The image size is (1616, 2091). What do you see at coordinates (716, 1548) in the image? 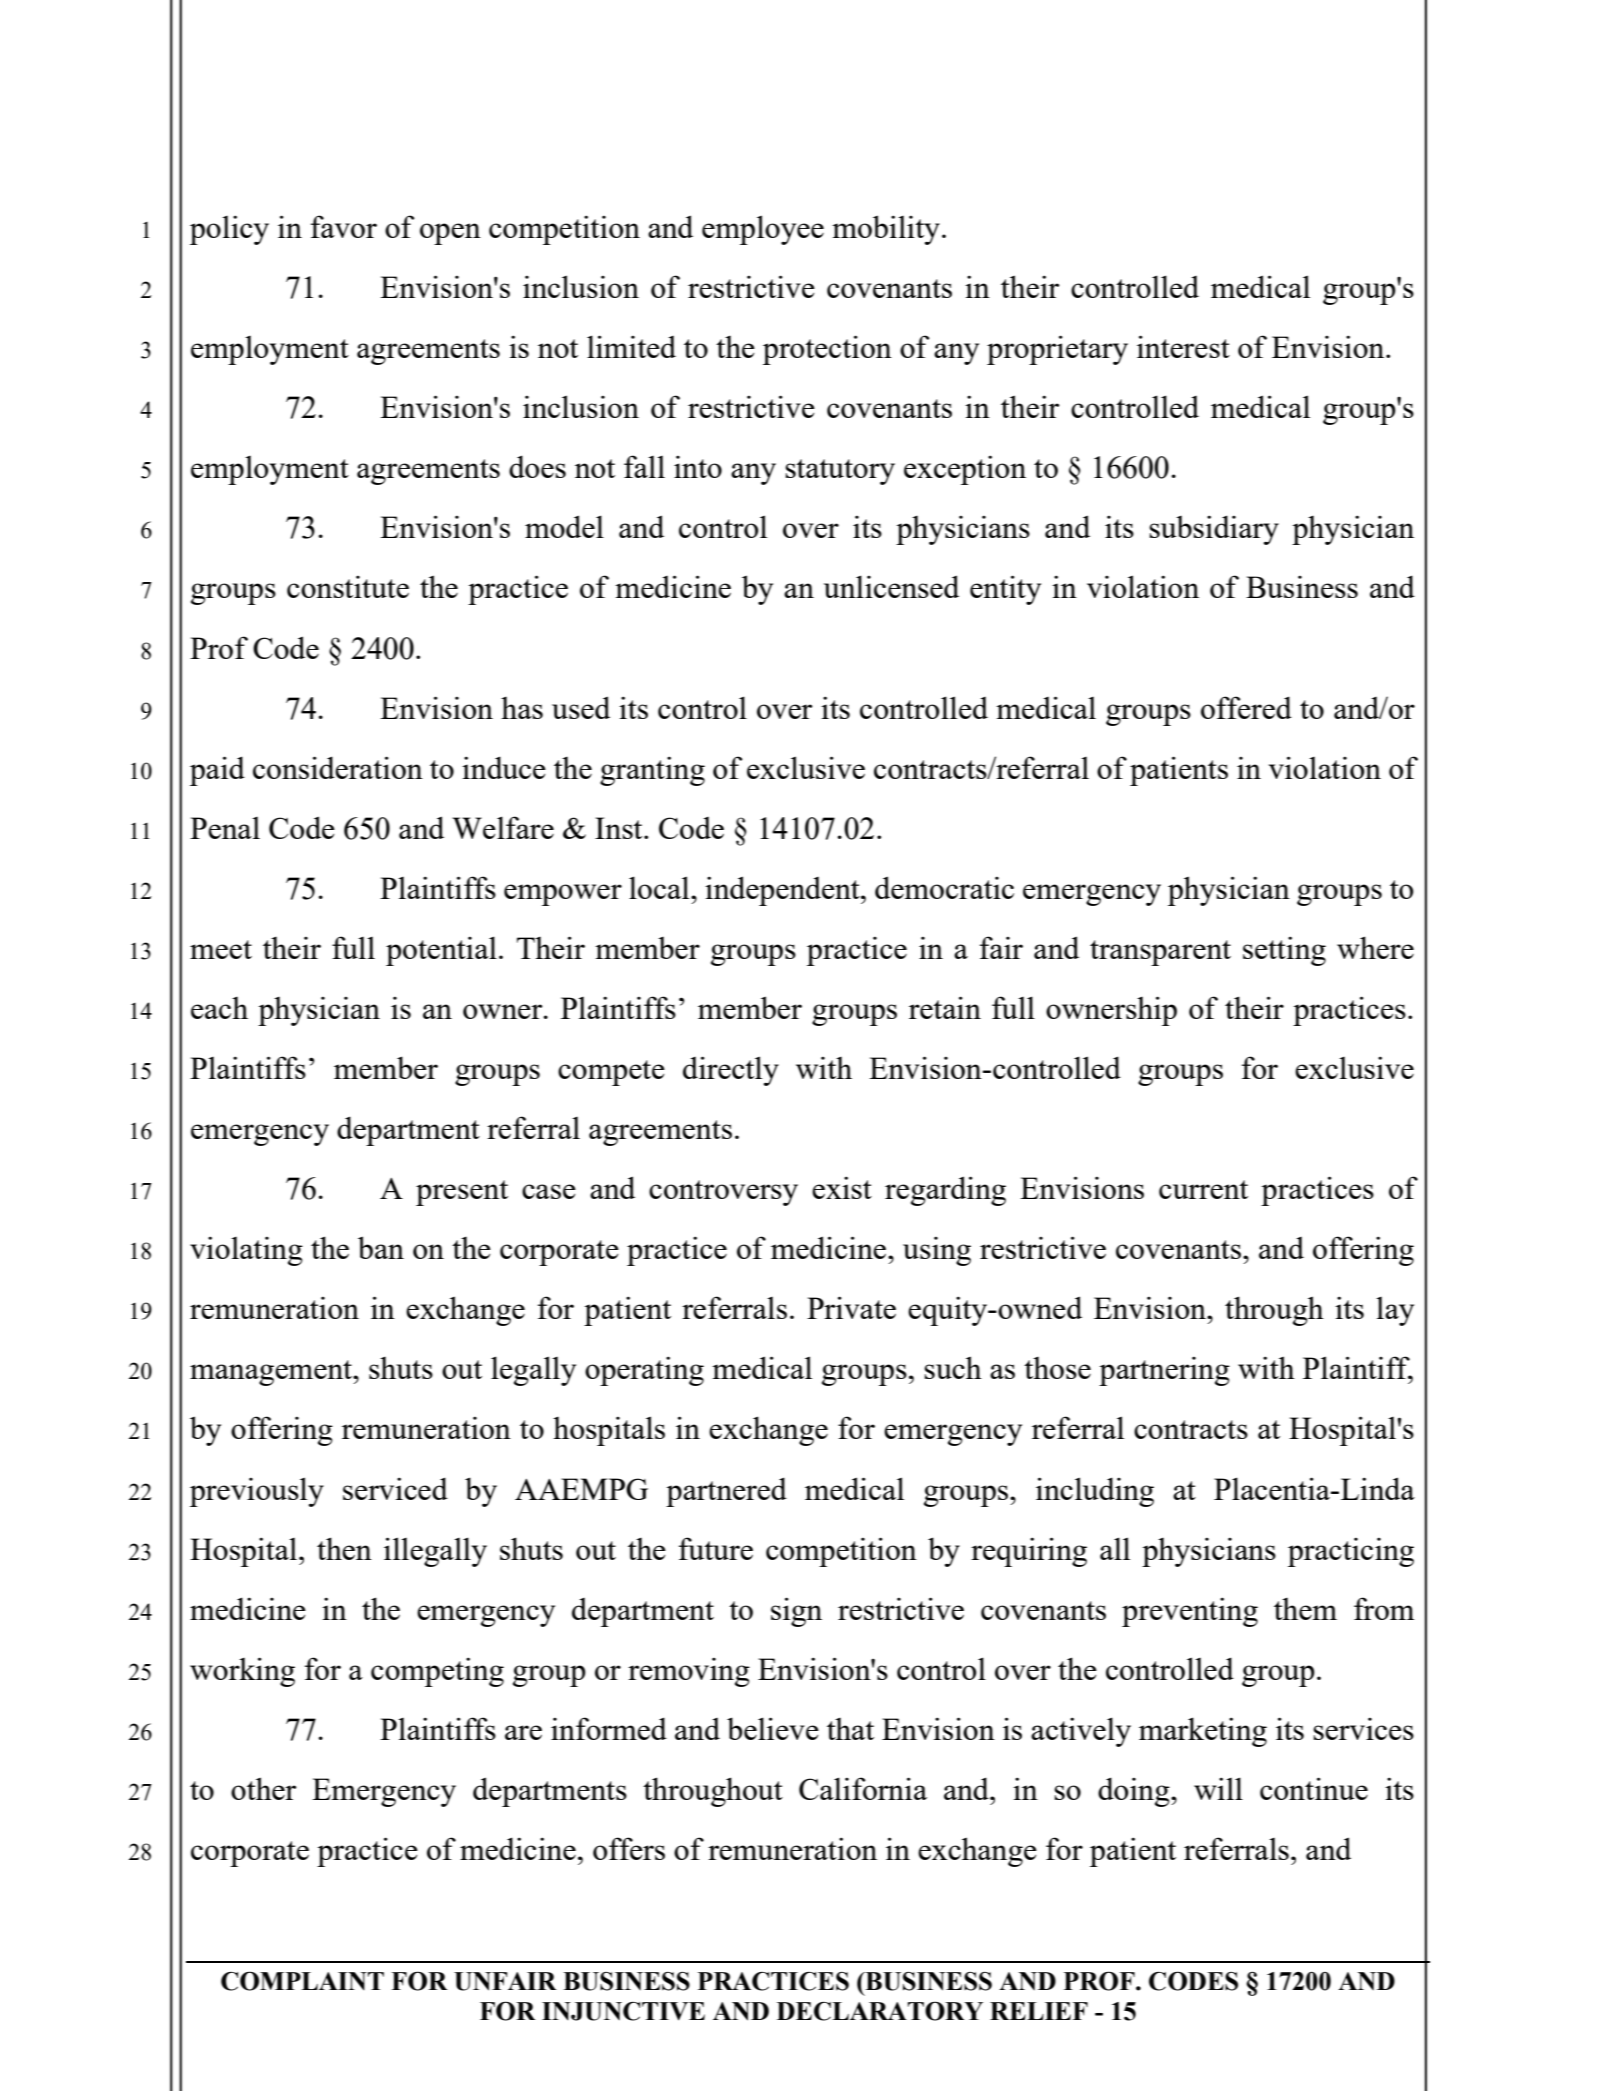
I see `future` at bounding box center [716, 1548].
